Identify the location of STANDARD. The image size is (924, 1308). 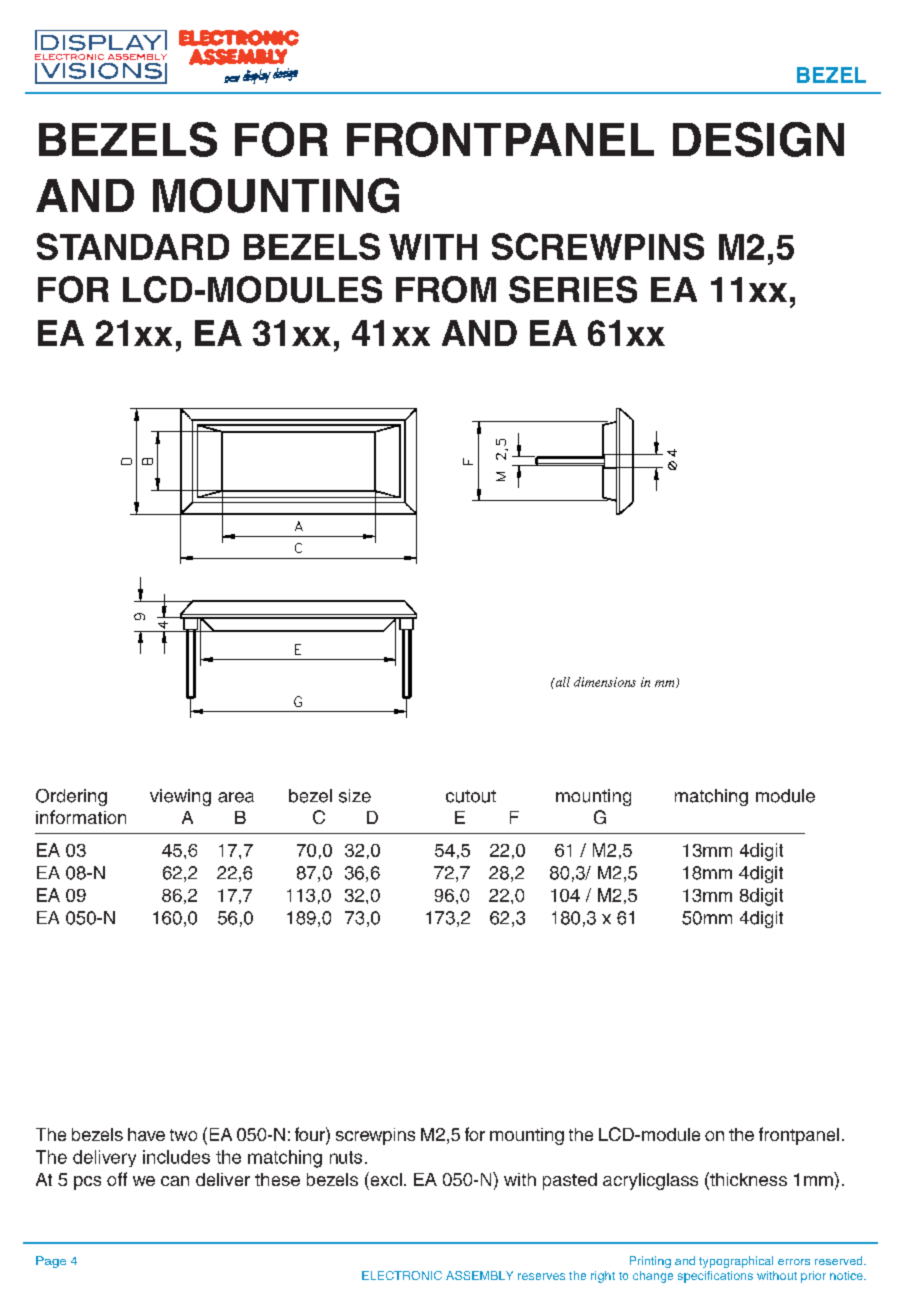
(133, 246).
